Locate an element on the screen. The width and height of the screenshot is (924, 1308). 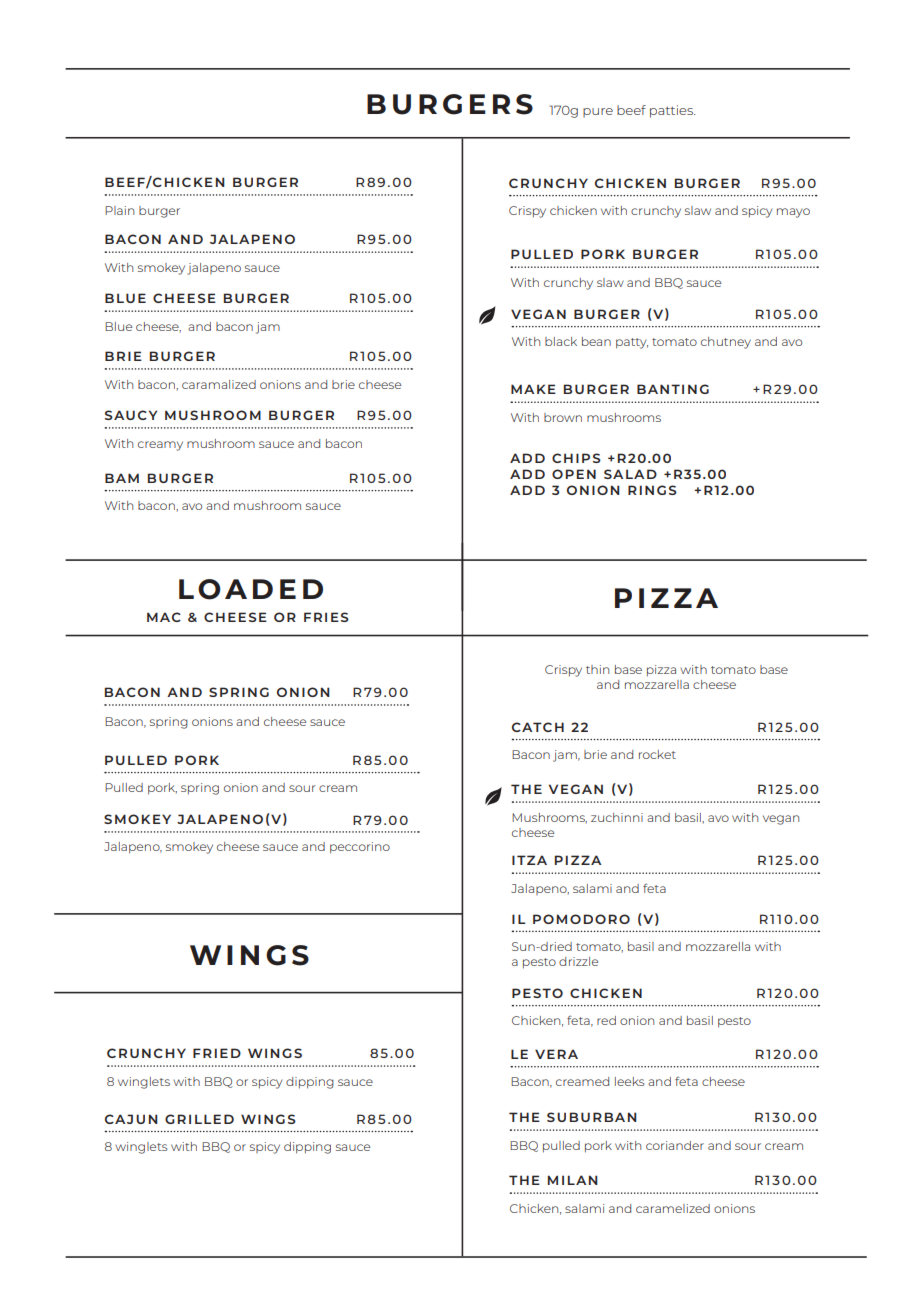
SAUCY is located at coordinates (131, 415).
